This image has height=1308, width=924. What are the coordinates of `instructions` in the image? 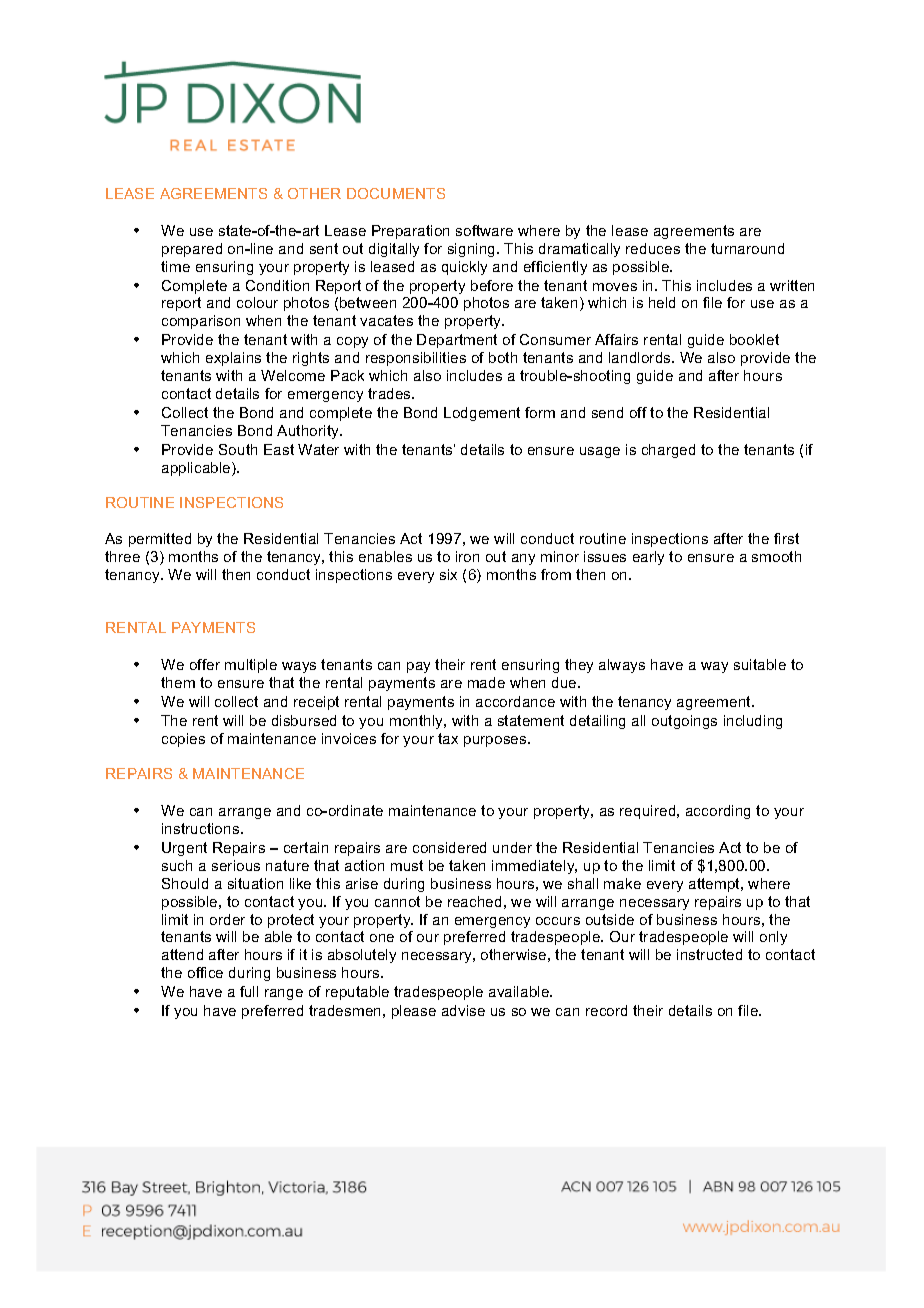 It's located at (202, 828).
